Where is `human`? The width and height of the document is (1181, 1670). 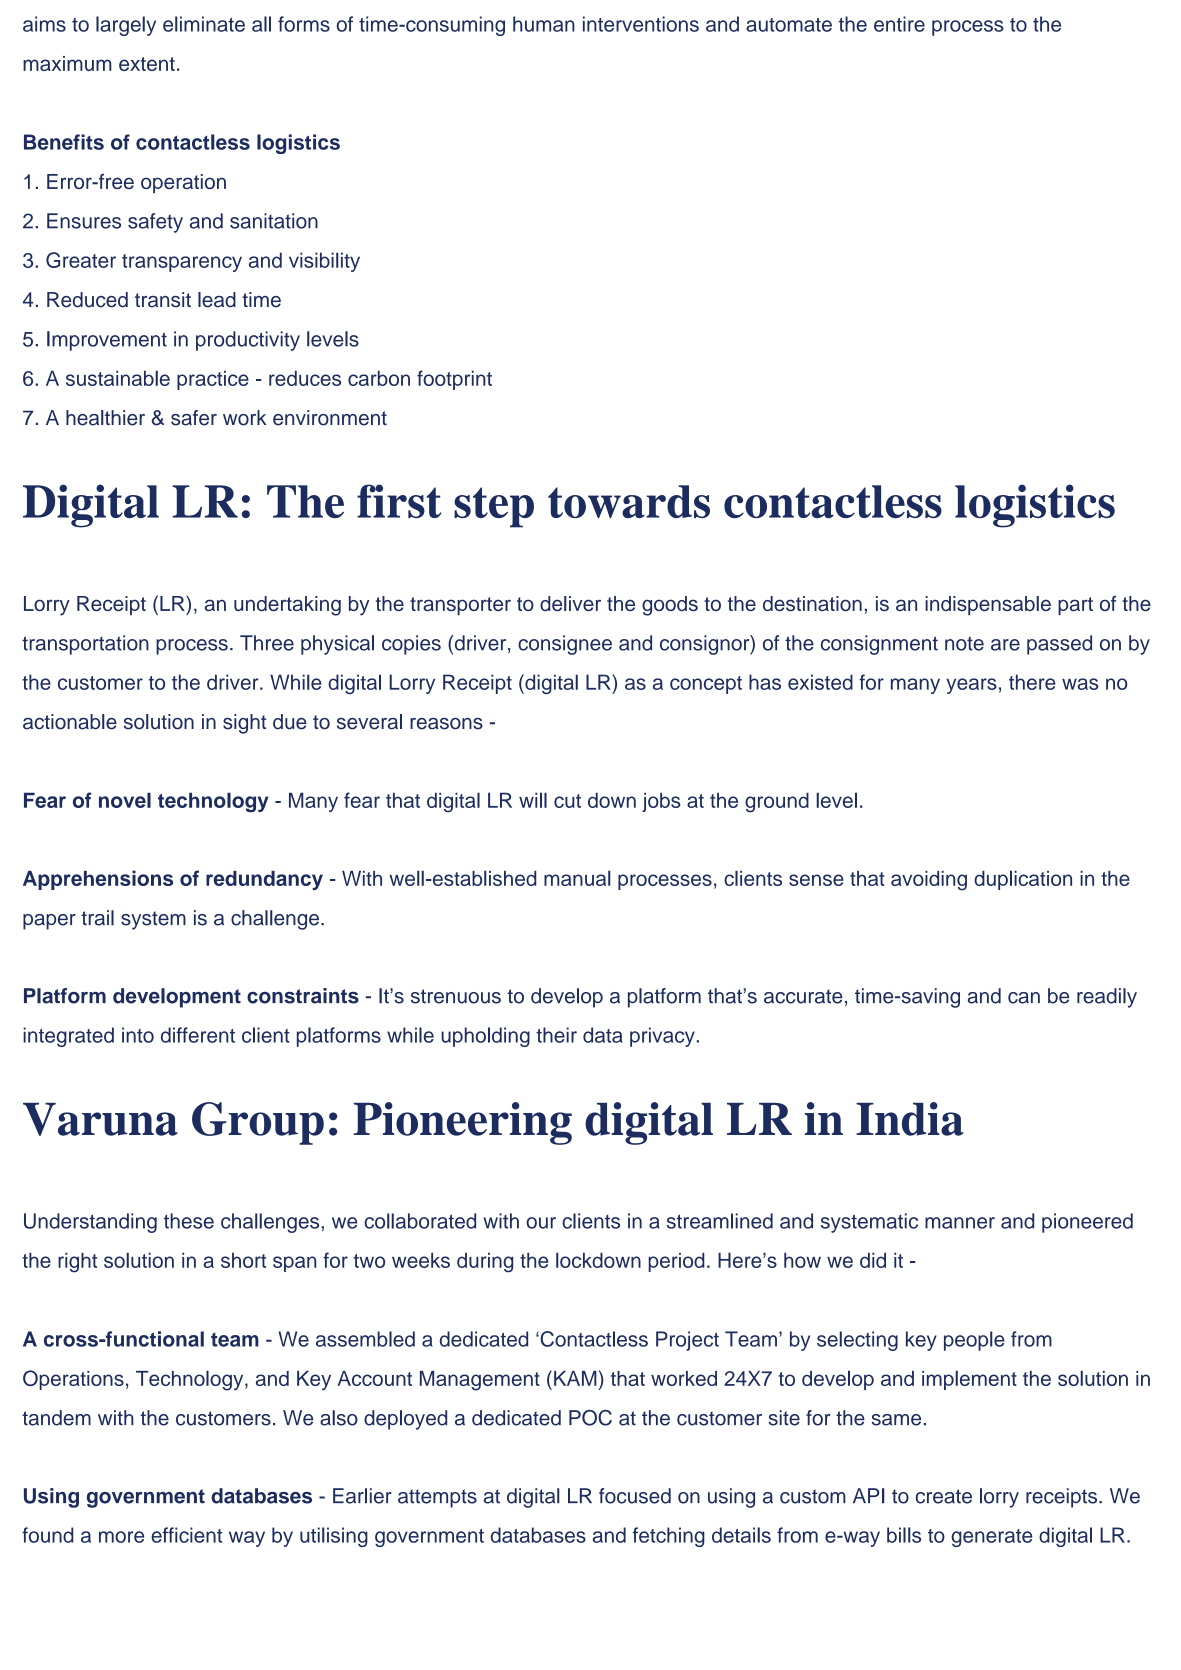 human is located at coordinates (544, 24).
